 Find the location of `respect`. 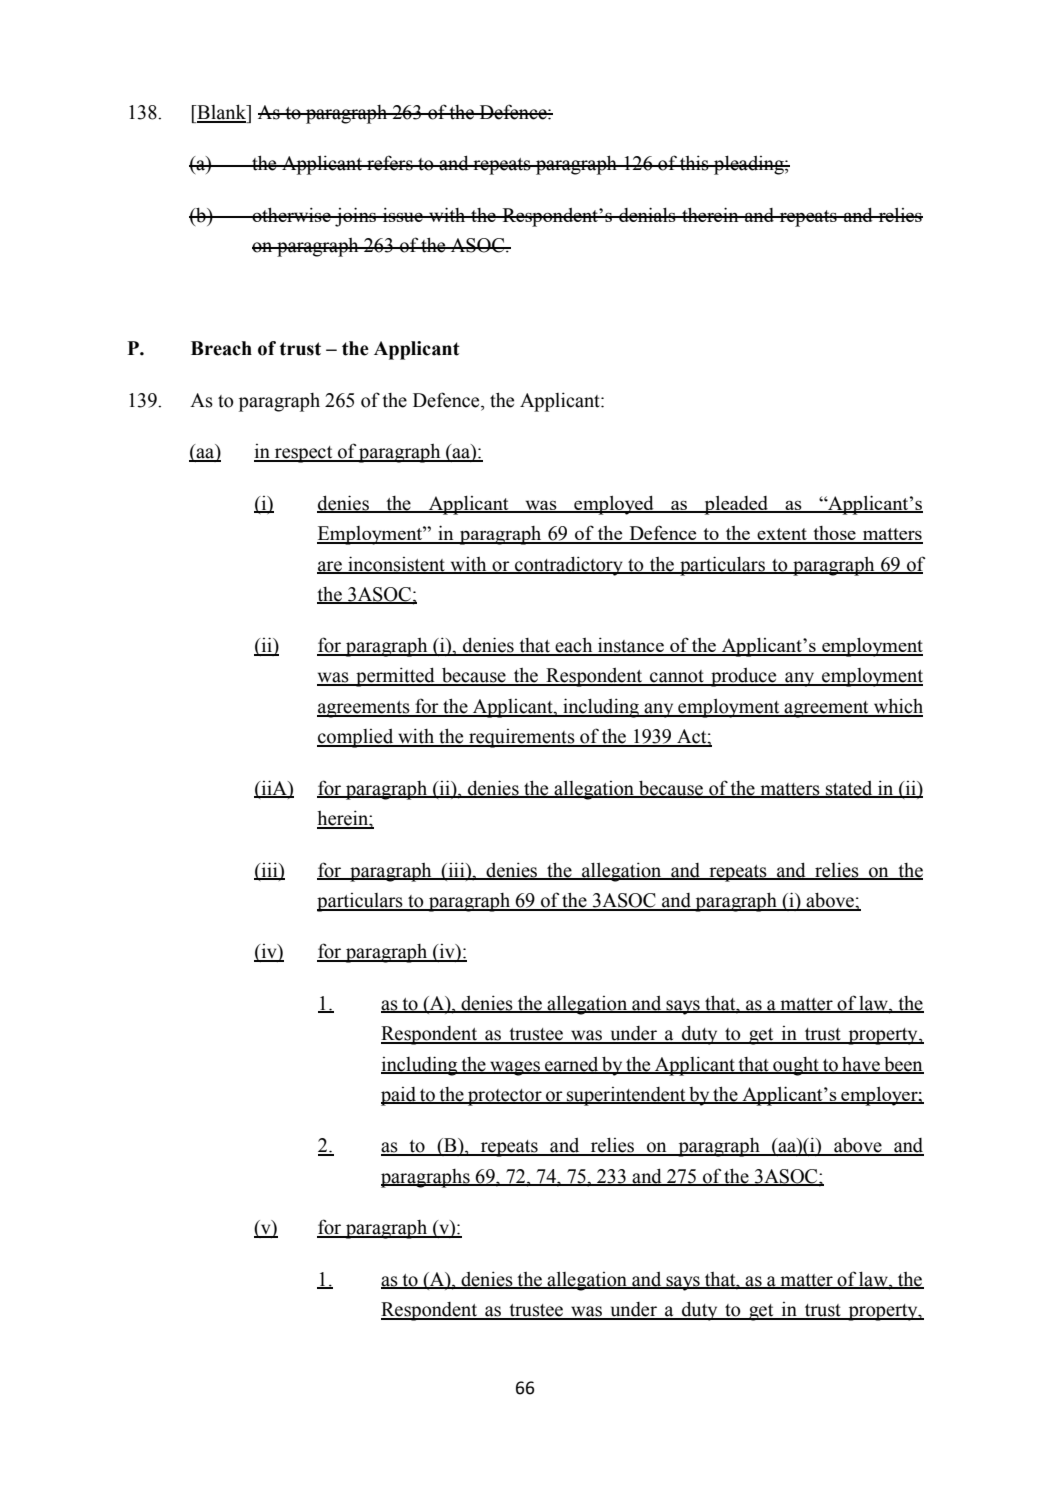

respect is located at coordinates (304, 454).
